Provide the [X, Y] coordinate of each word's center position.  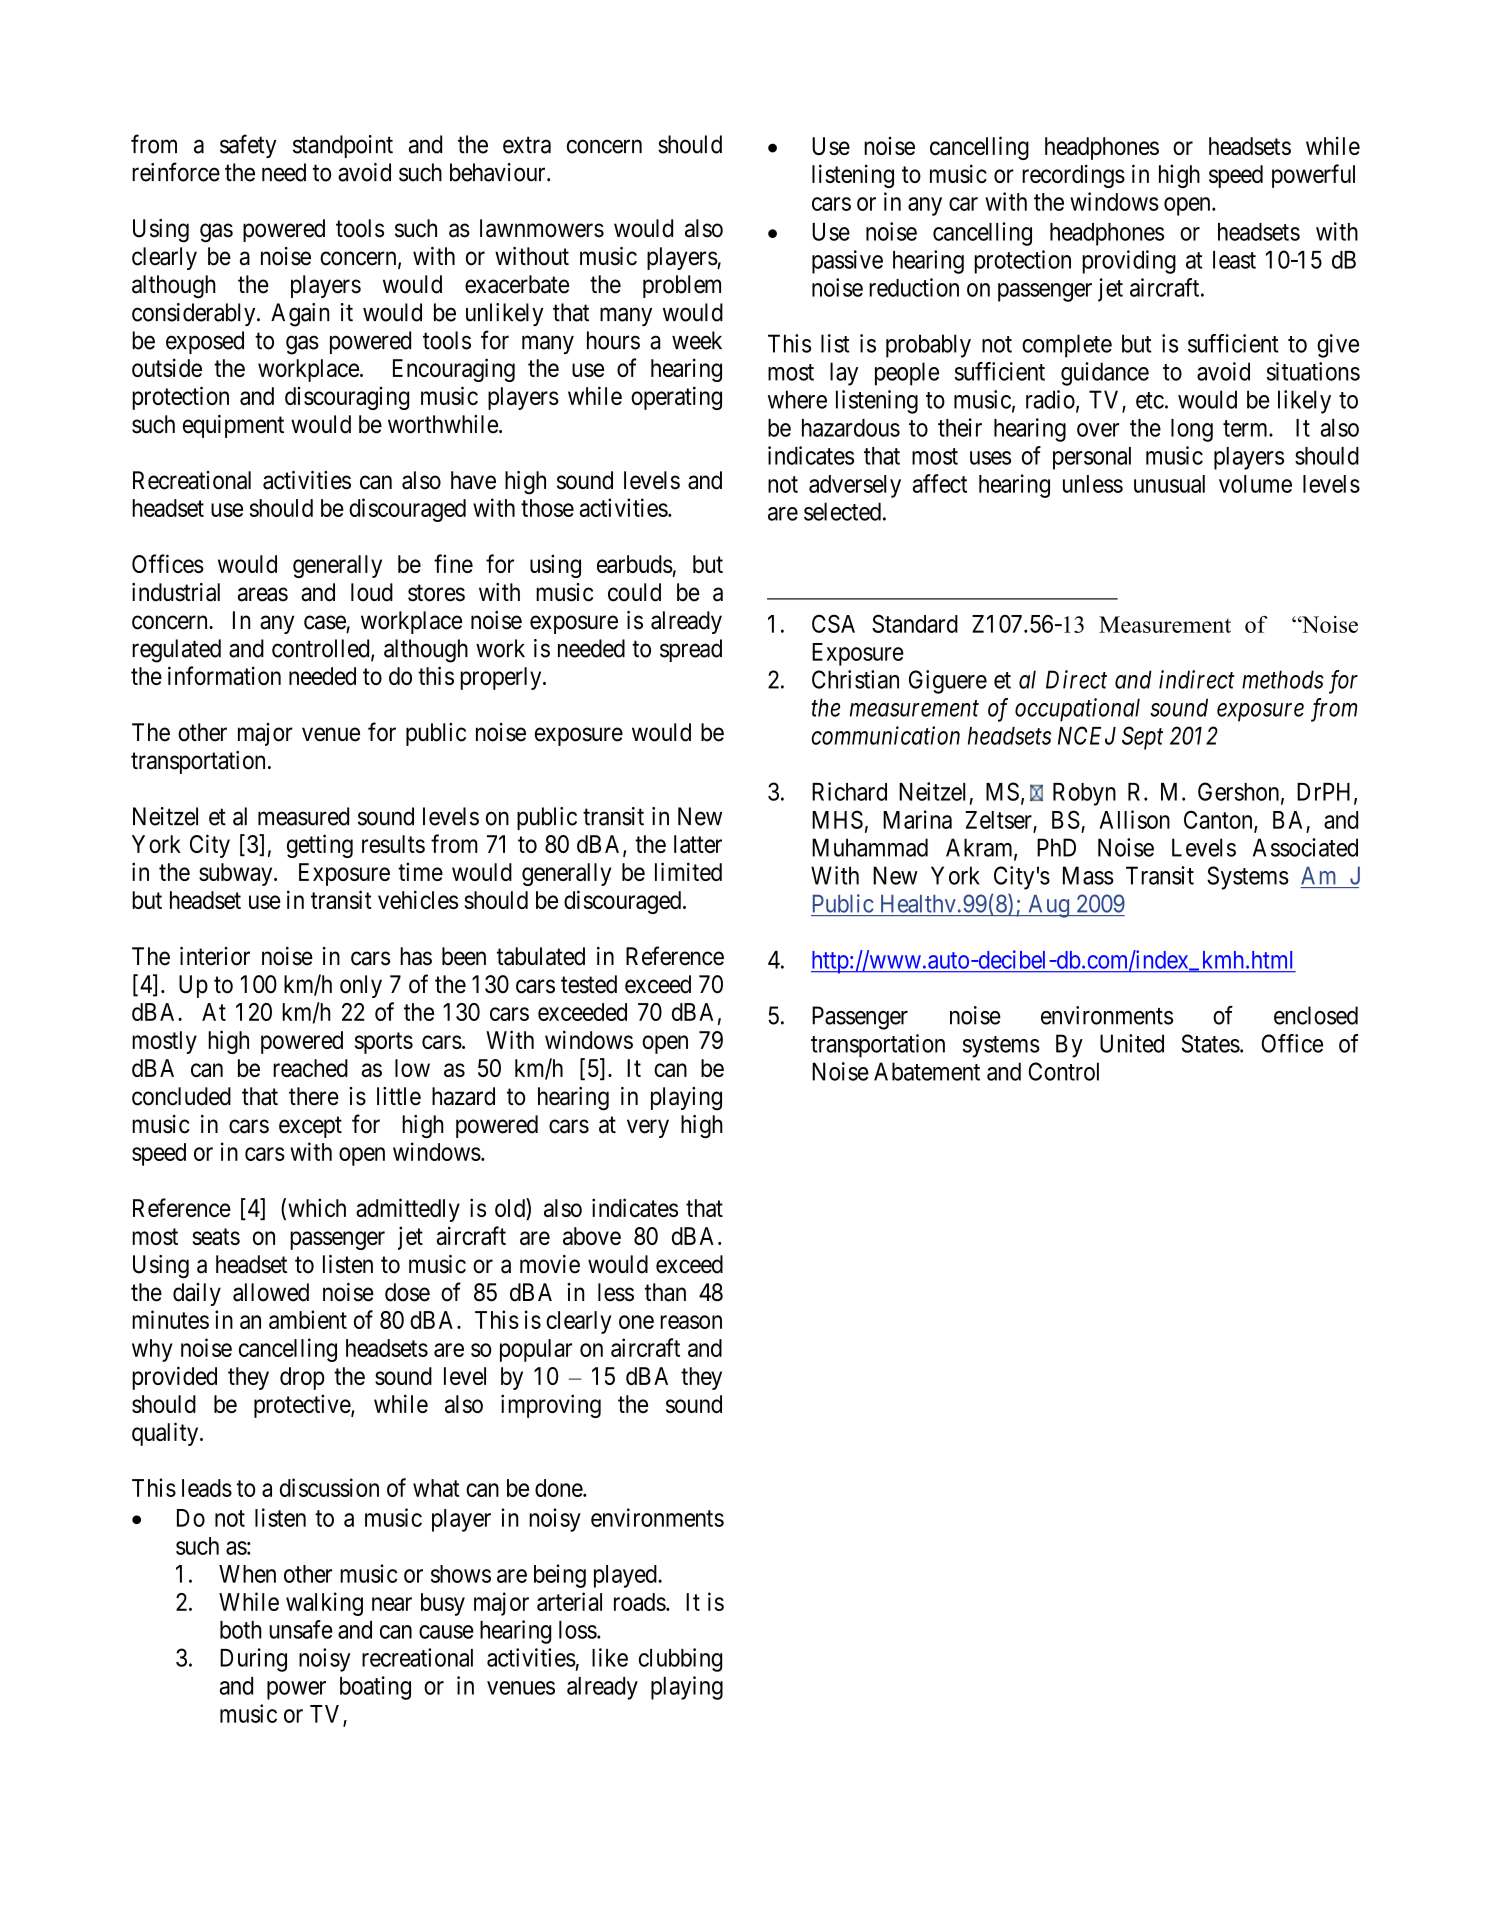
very [648, 1128]
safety [248, 146]
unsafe [301, 1629]
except [310, 1127]
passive [847, 262]
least [1234, 260]
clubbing [680, 1660]
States [1211, 1043]
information [224, 675]
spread [691, 650]
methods [1283, 679]
